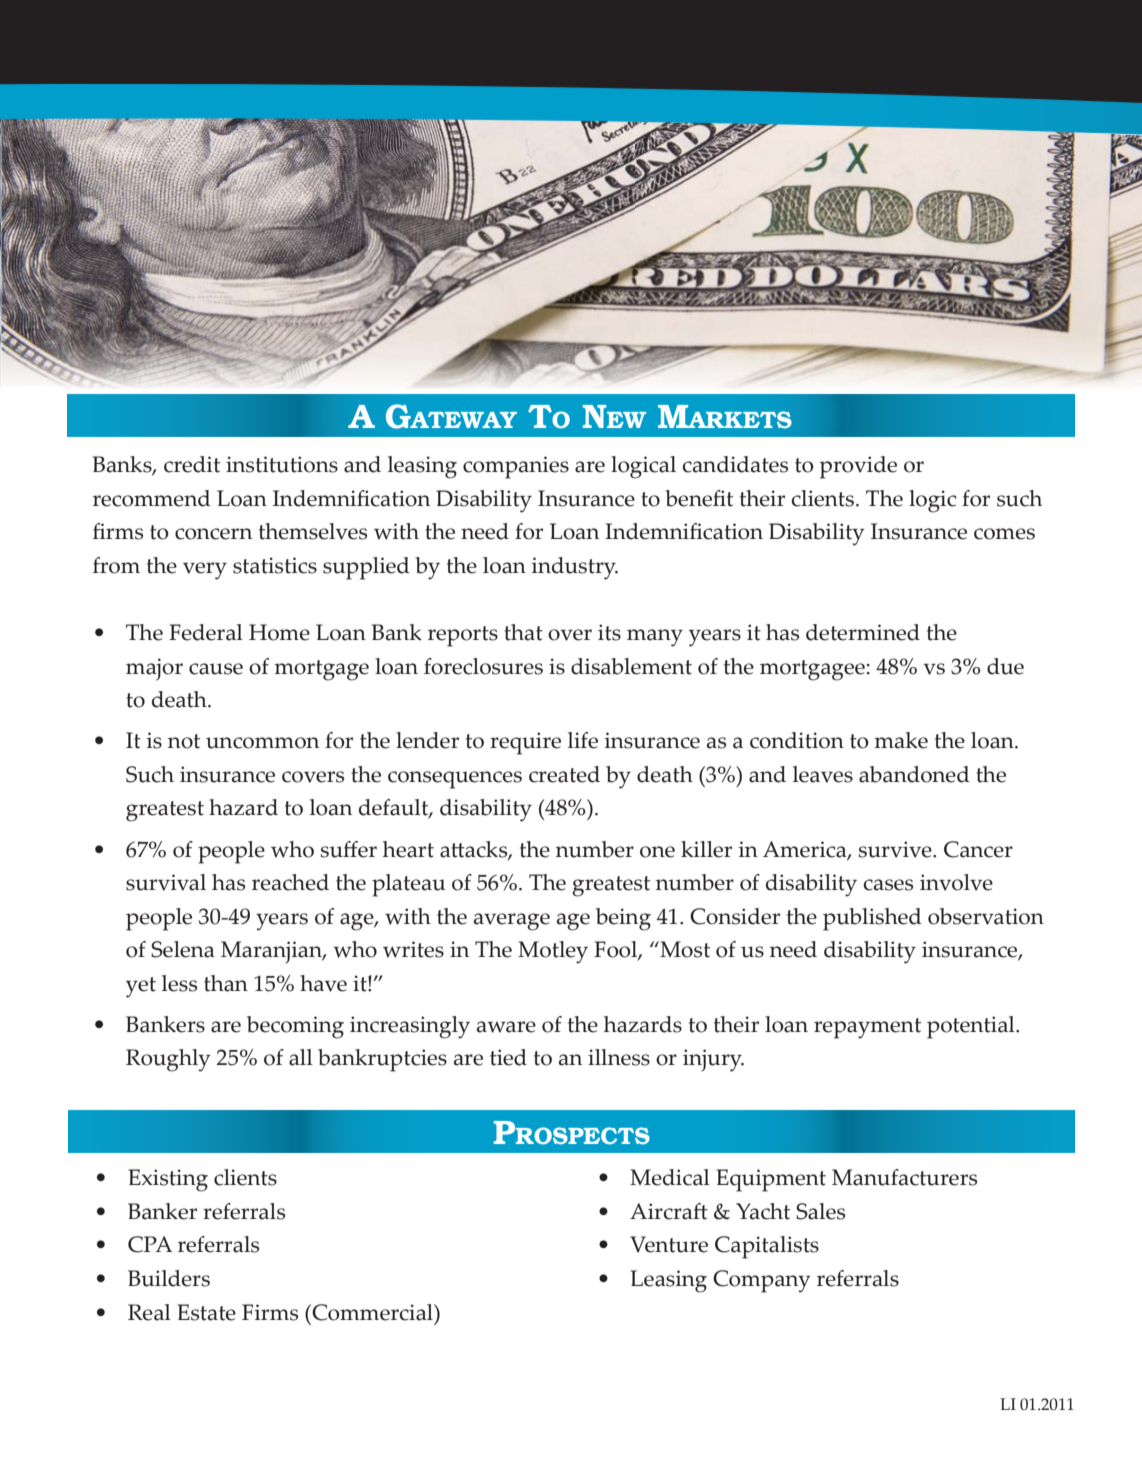 The width and height of the page is (1142, 1477). What do you see at coordinates (483, 666) in the page?
I see `foreclosures` at bounding box center [483, 666].
